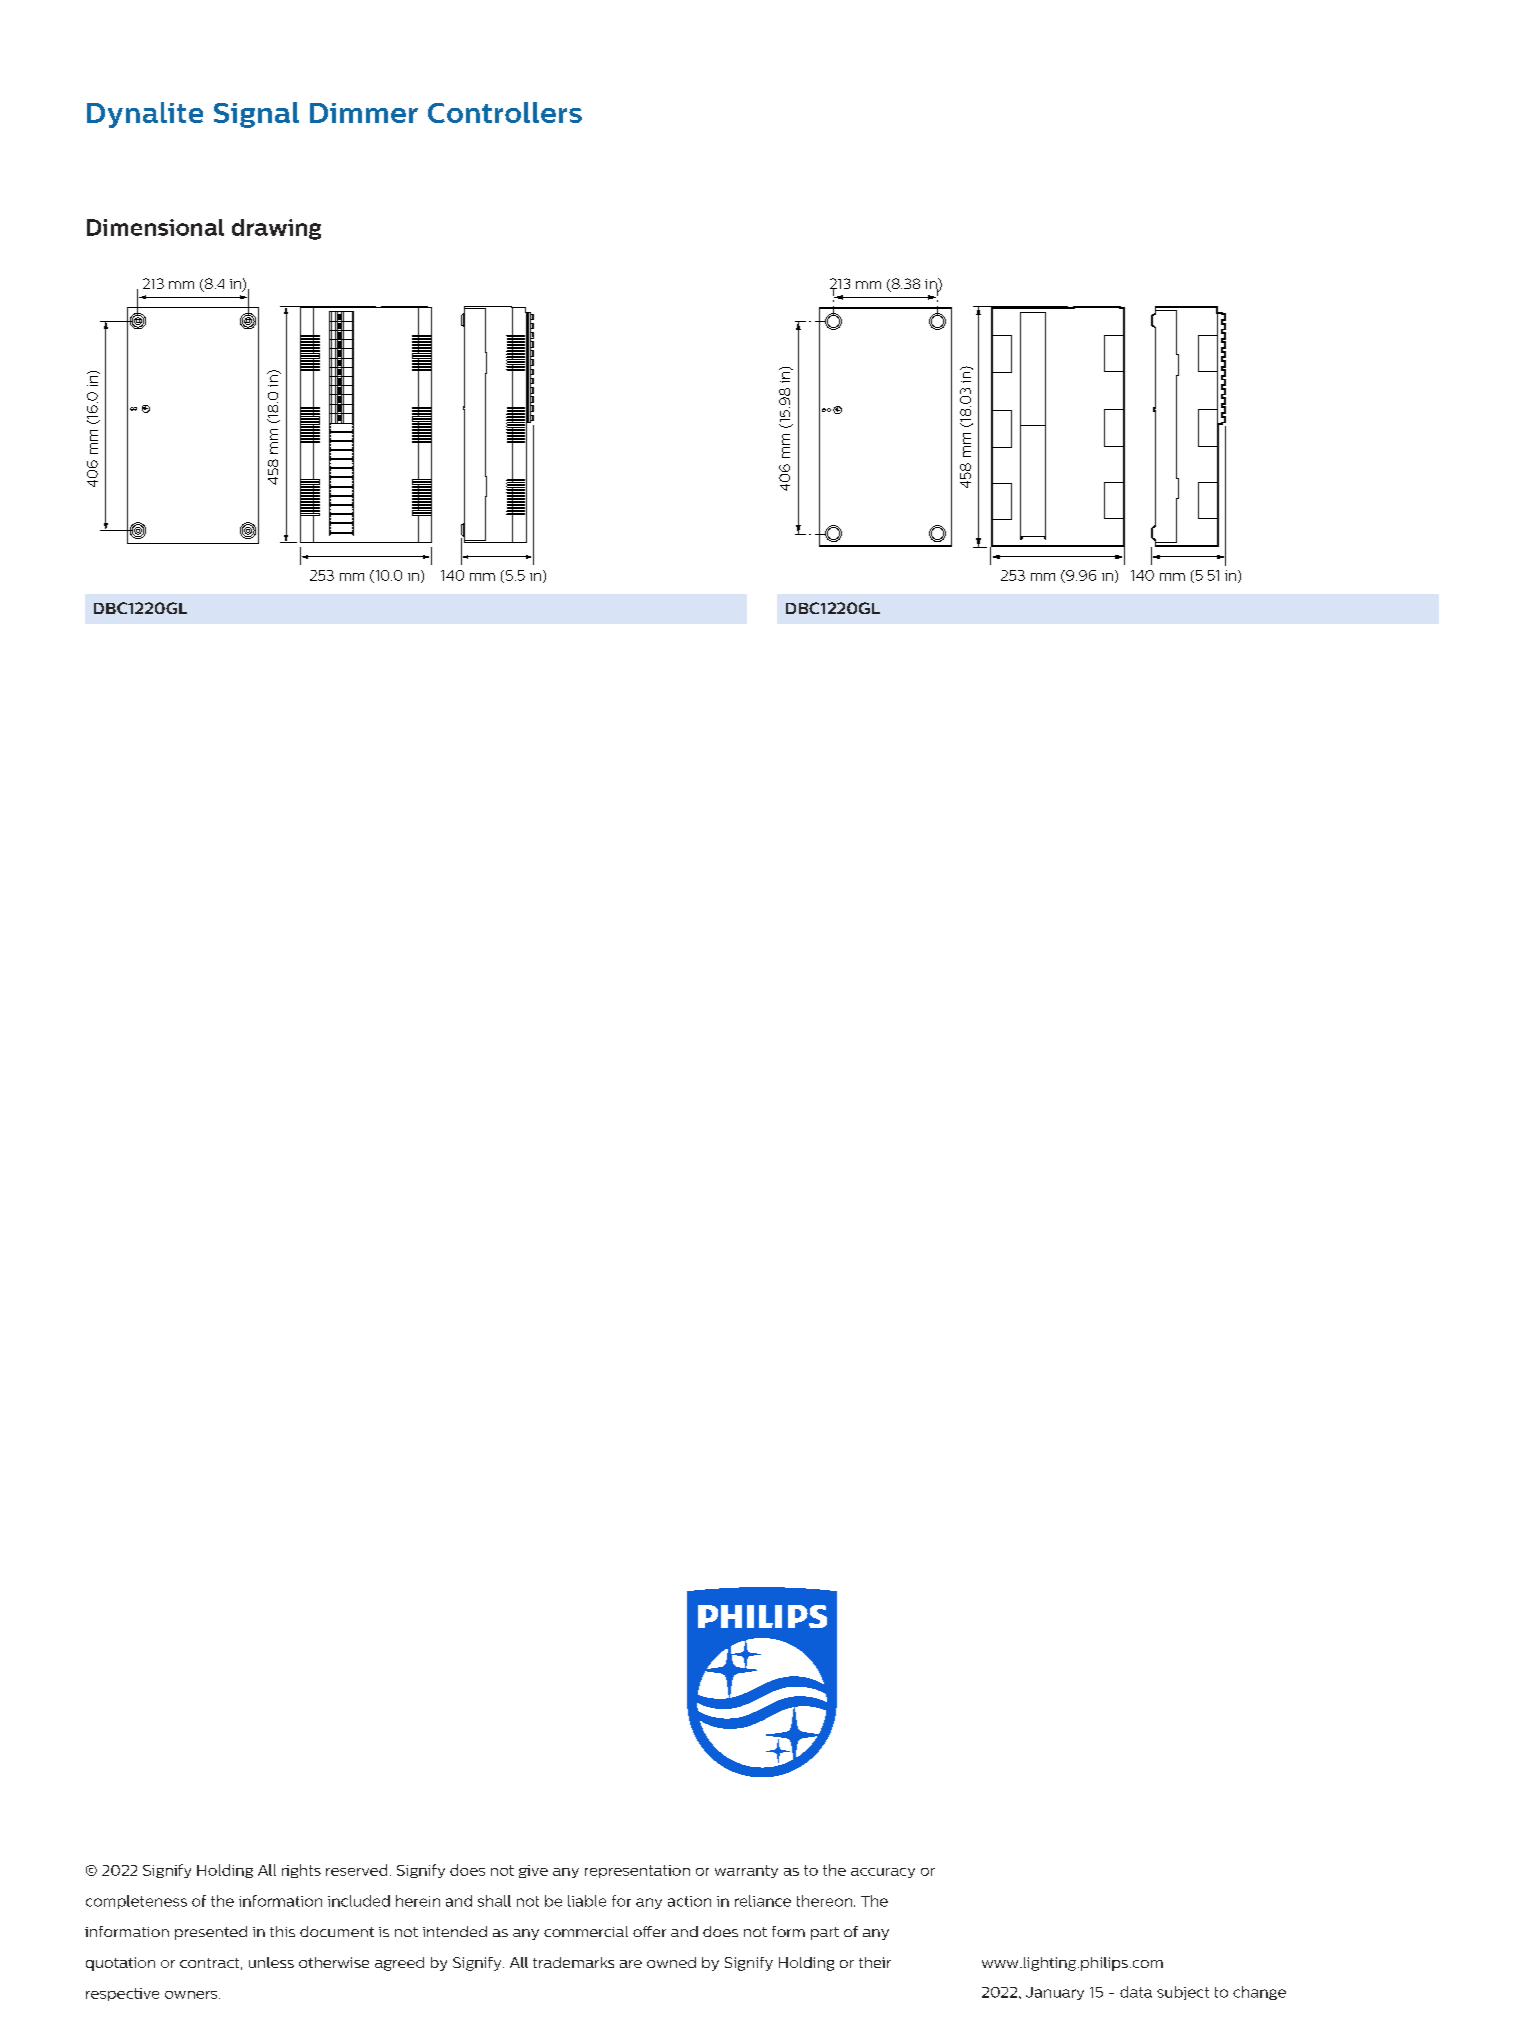  What do you see at coordinates (256, 115) in the page?
I see `Signal` at bounding box center [256, 115].
